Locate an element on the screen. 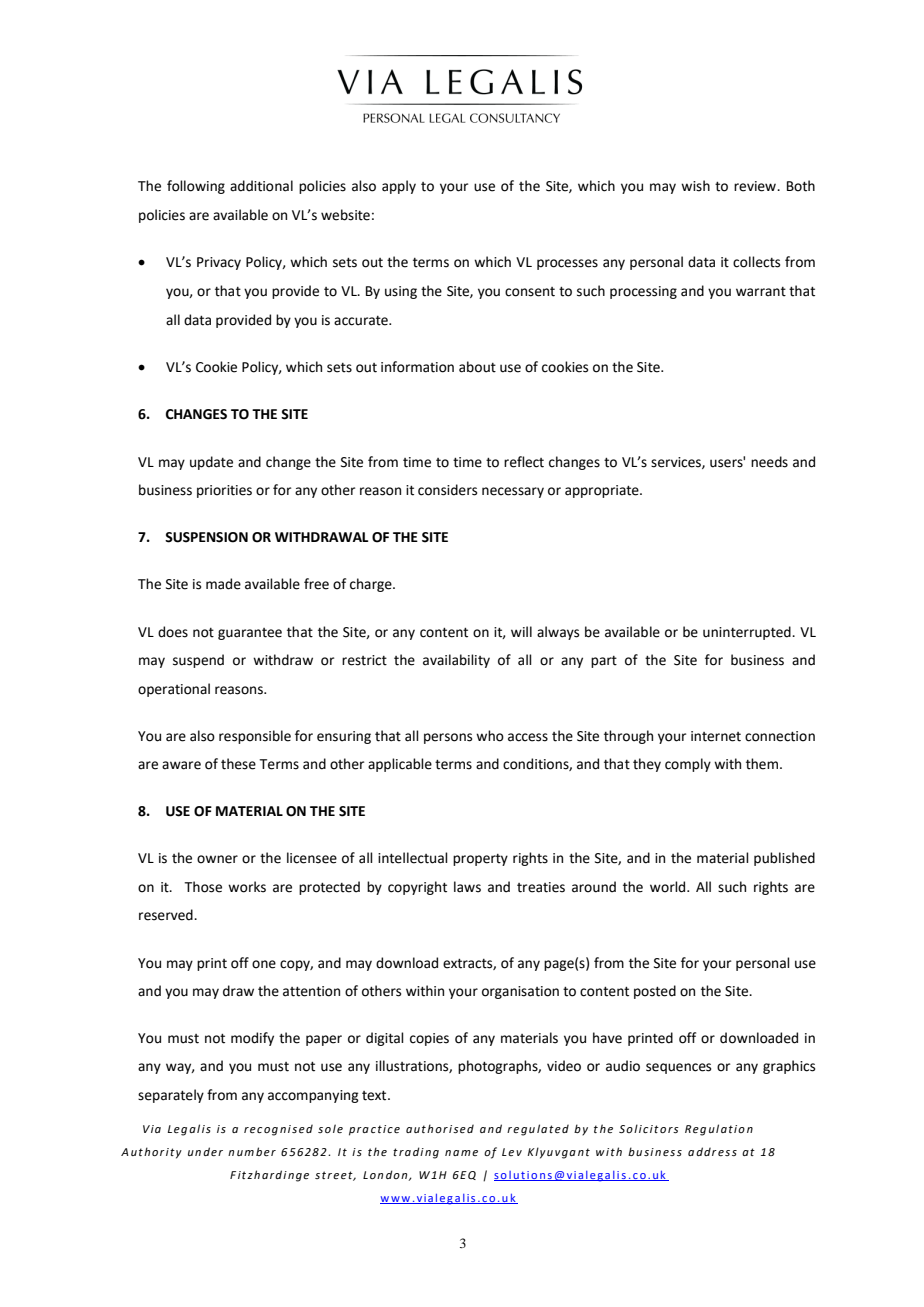  update is located at coordinates (211, 463).
